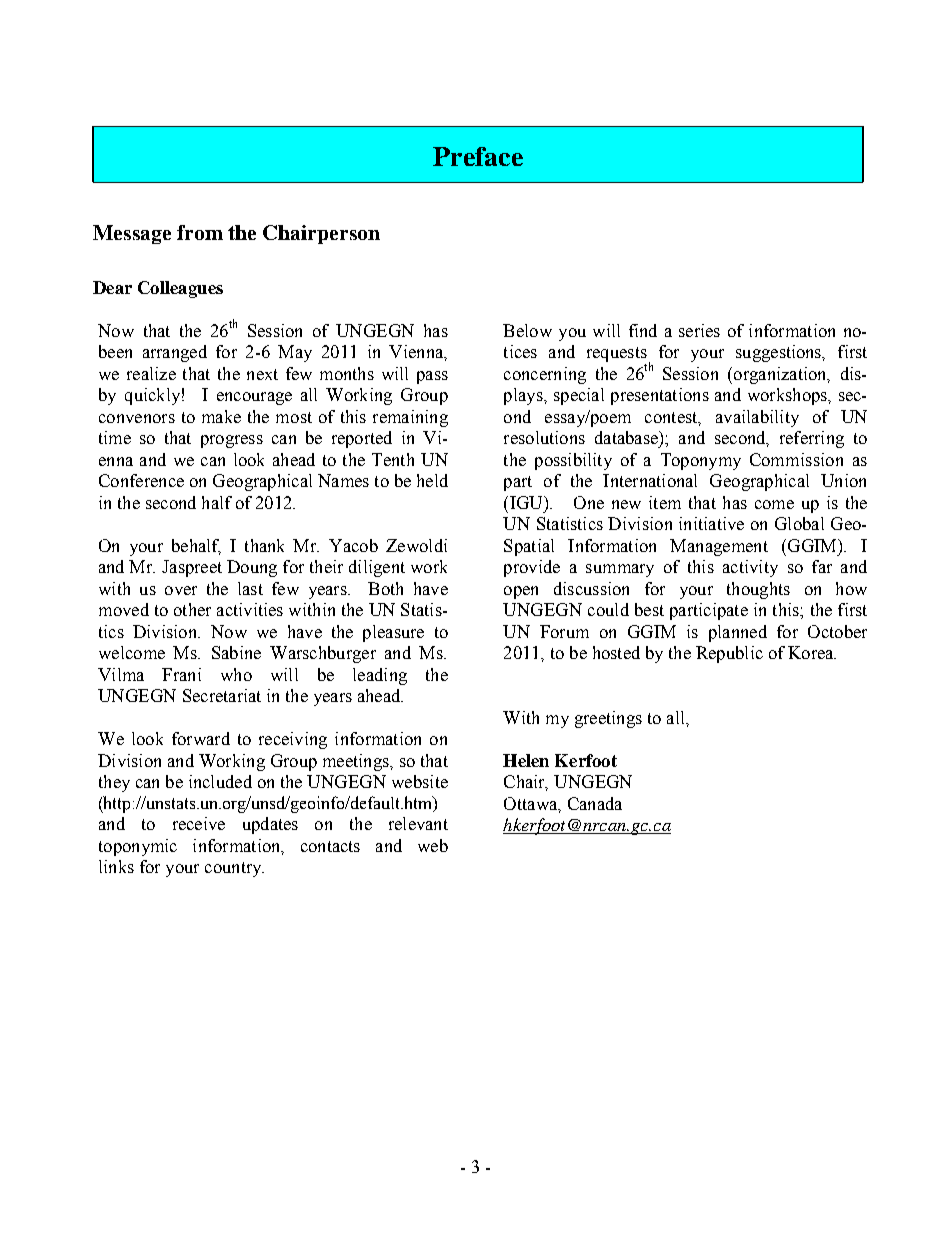 The image size is (952, 1233). I want to click on held, so click(432, 480).
